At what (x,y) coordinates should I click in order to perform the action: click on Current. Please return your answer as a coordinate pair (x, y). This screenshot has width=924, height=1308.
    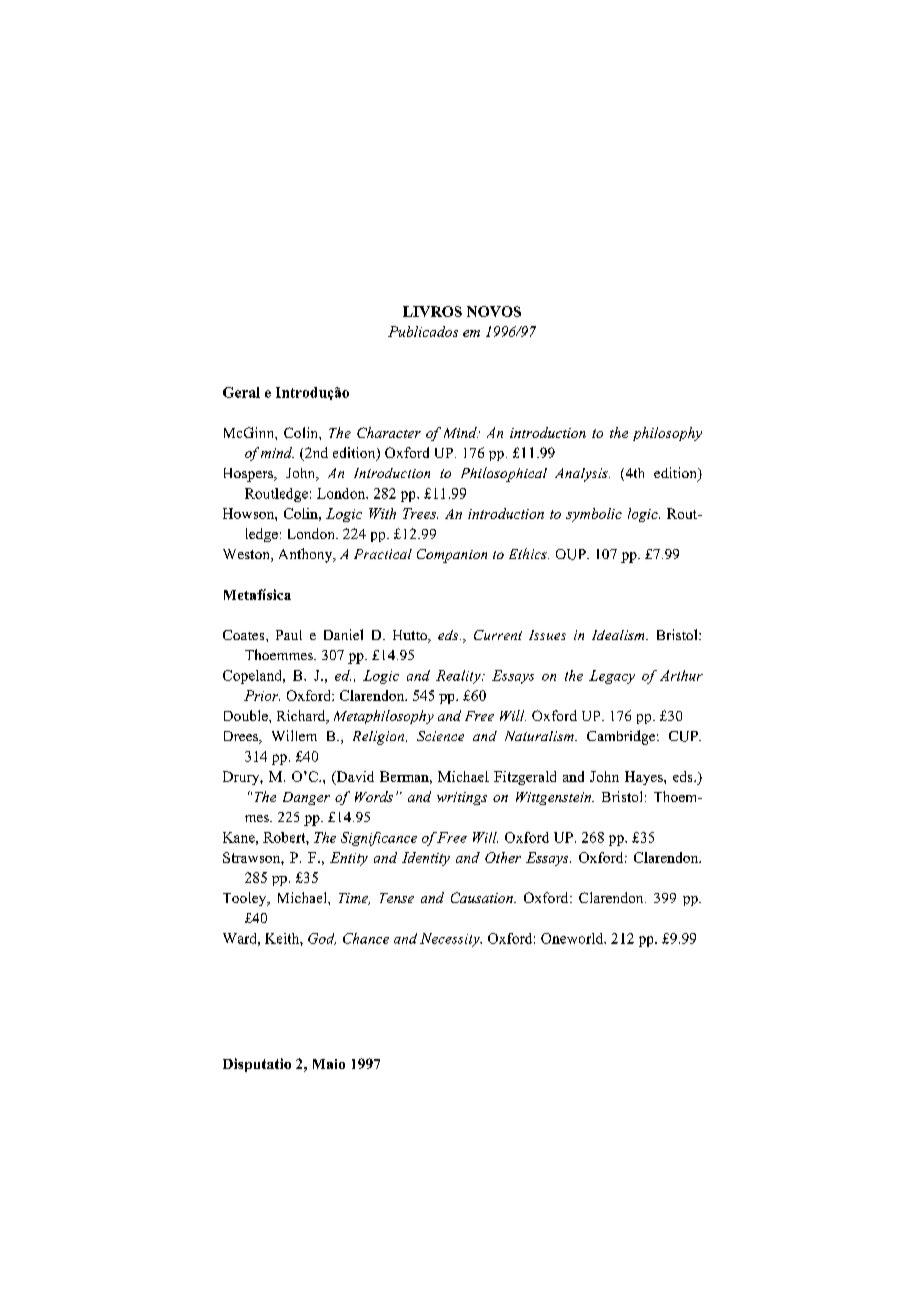
    Looking at the image, I should click on (498, 635).
